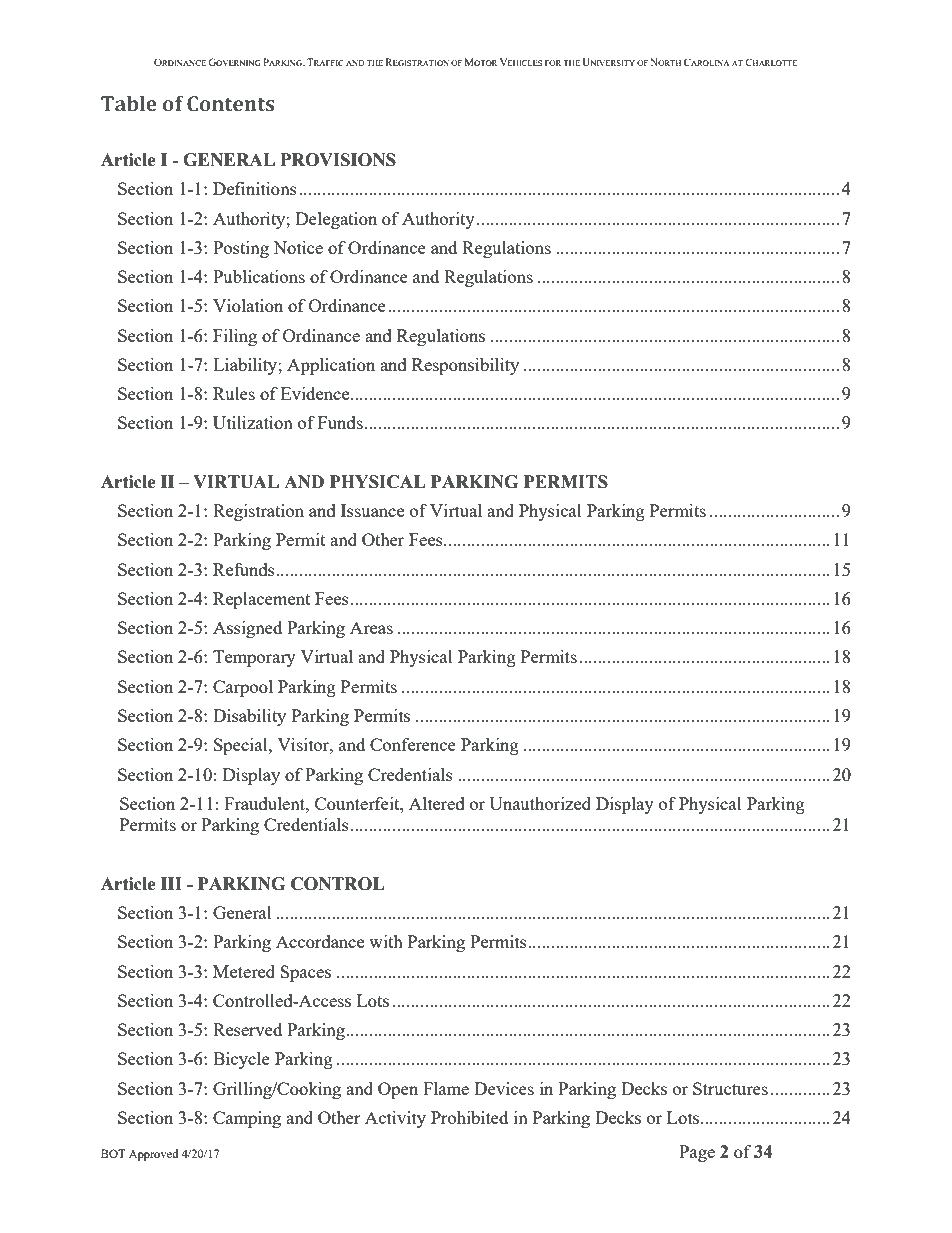 The height and width of the image is (1233, 952). I want to click on PROVISIONS, so click(338, 160).
